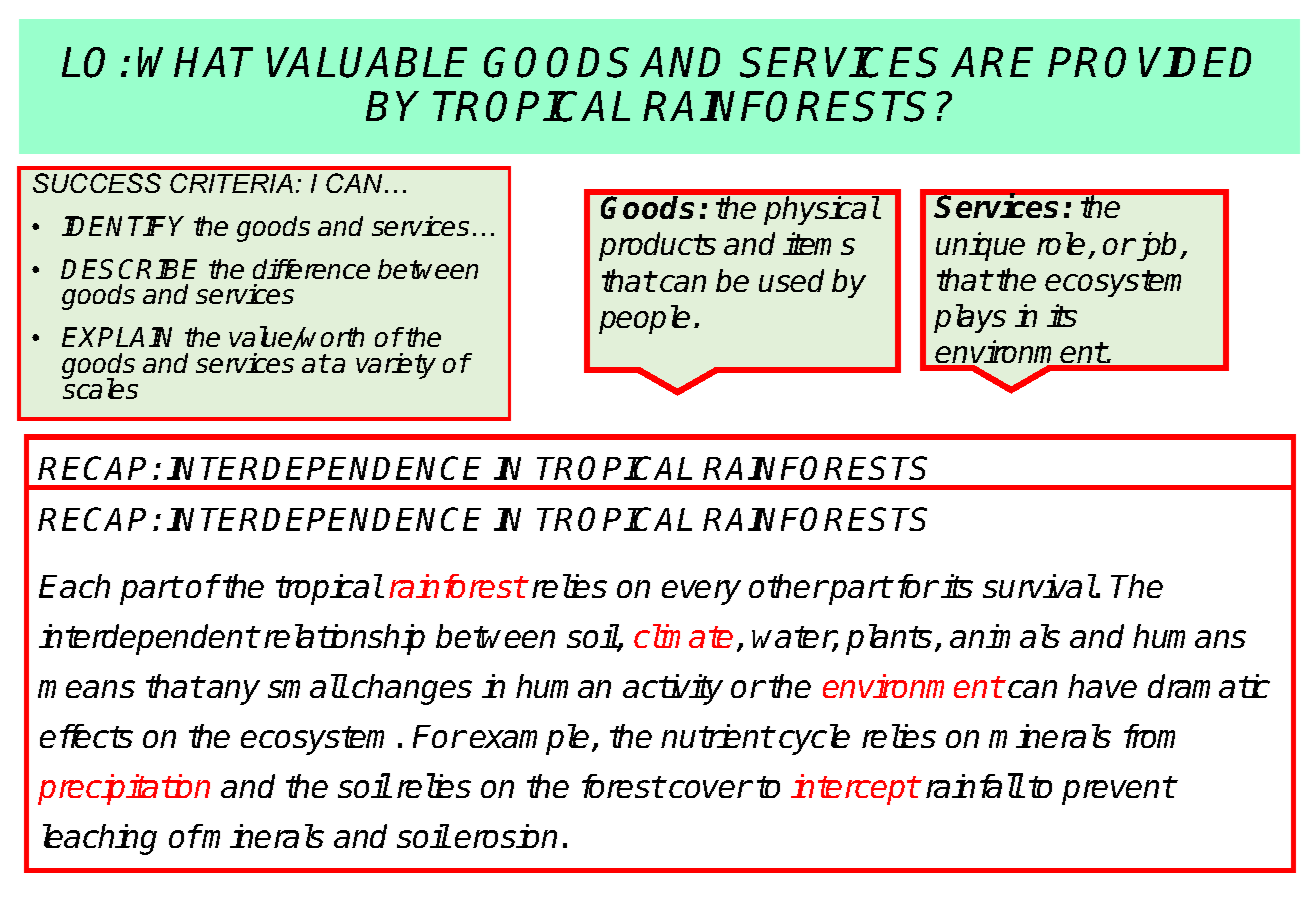 The image size is (1316, 911). What do you see at coordinates (1157, 246) in the screenshot?
I see `job` at bounding box center [1157, 246].
